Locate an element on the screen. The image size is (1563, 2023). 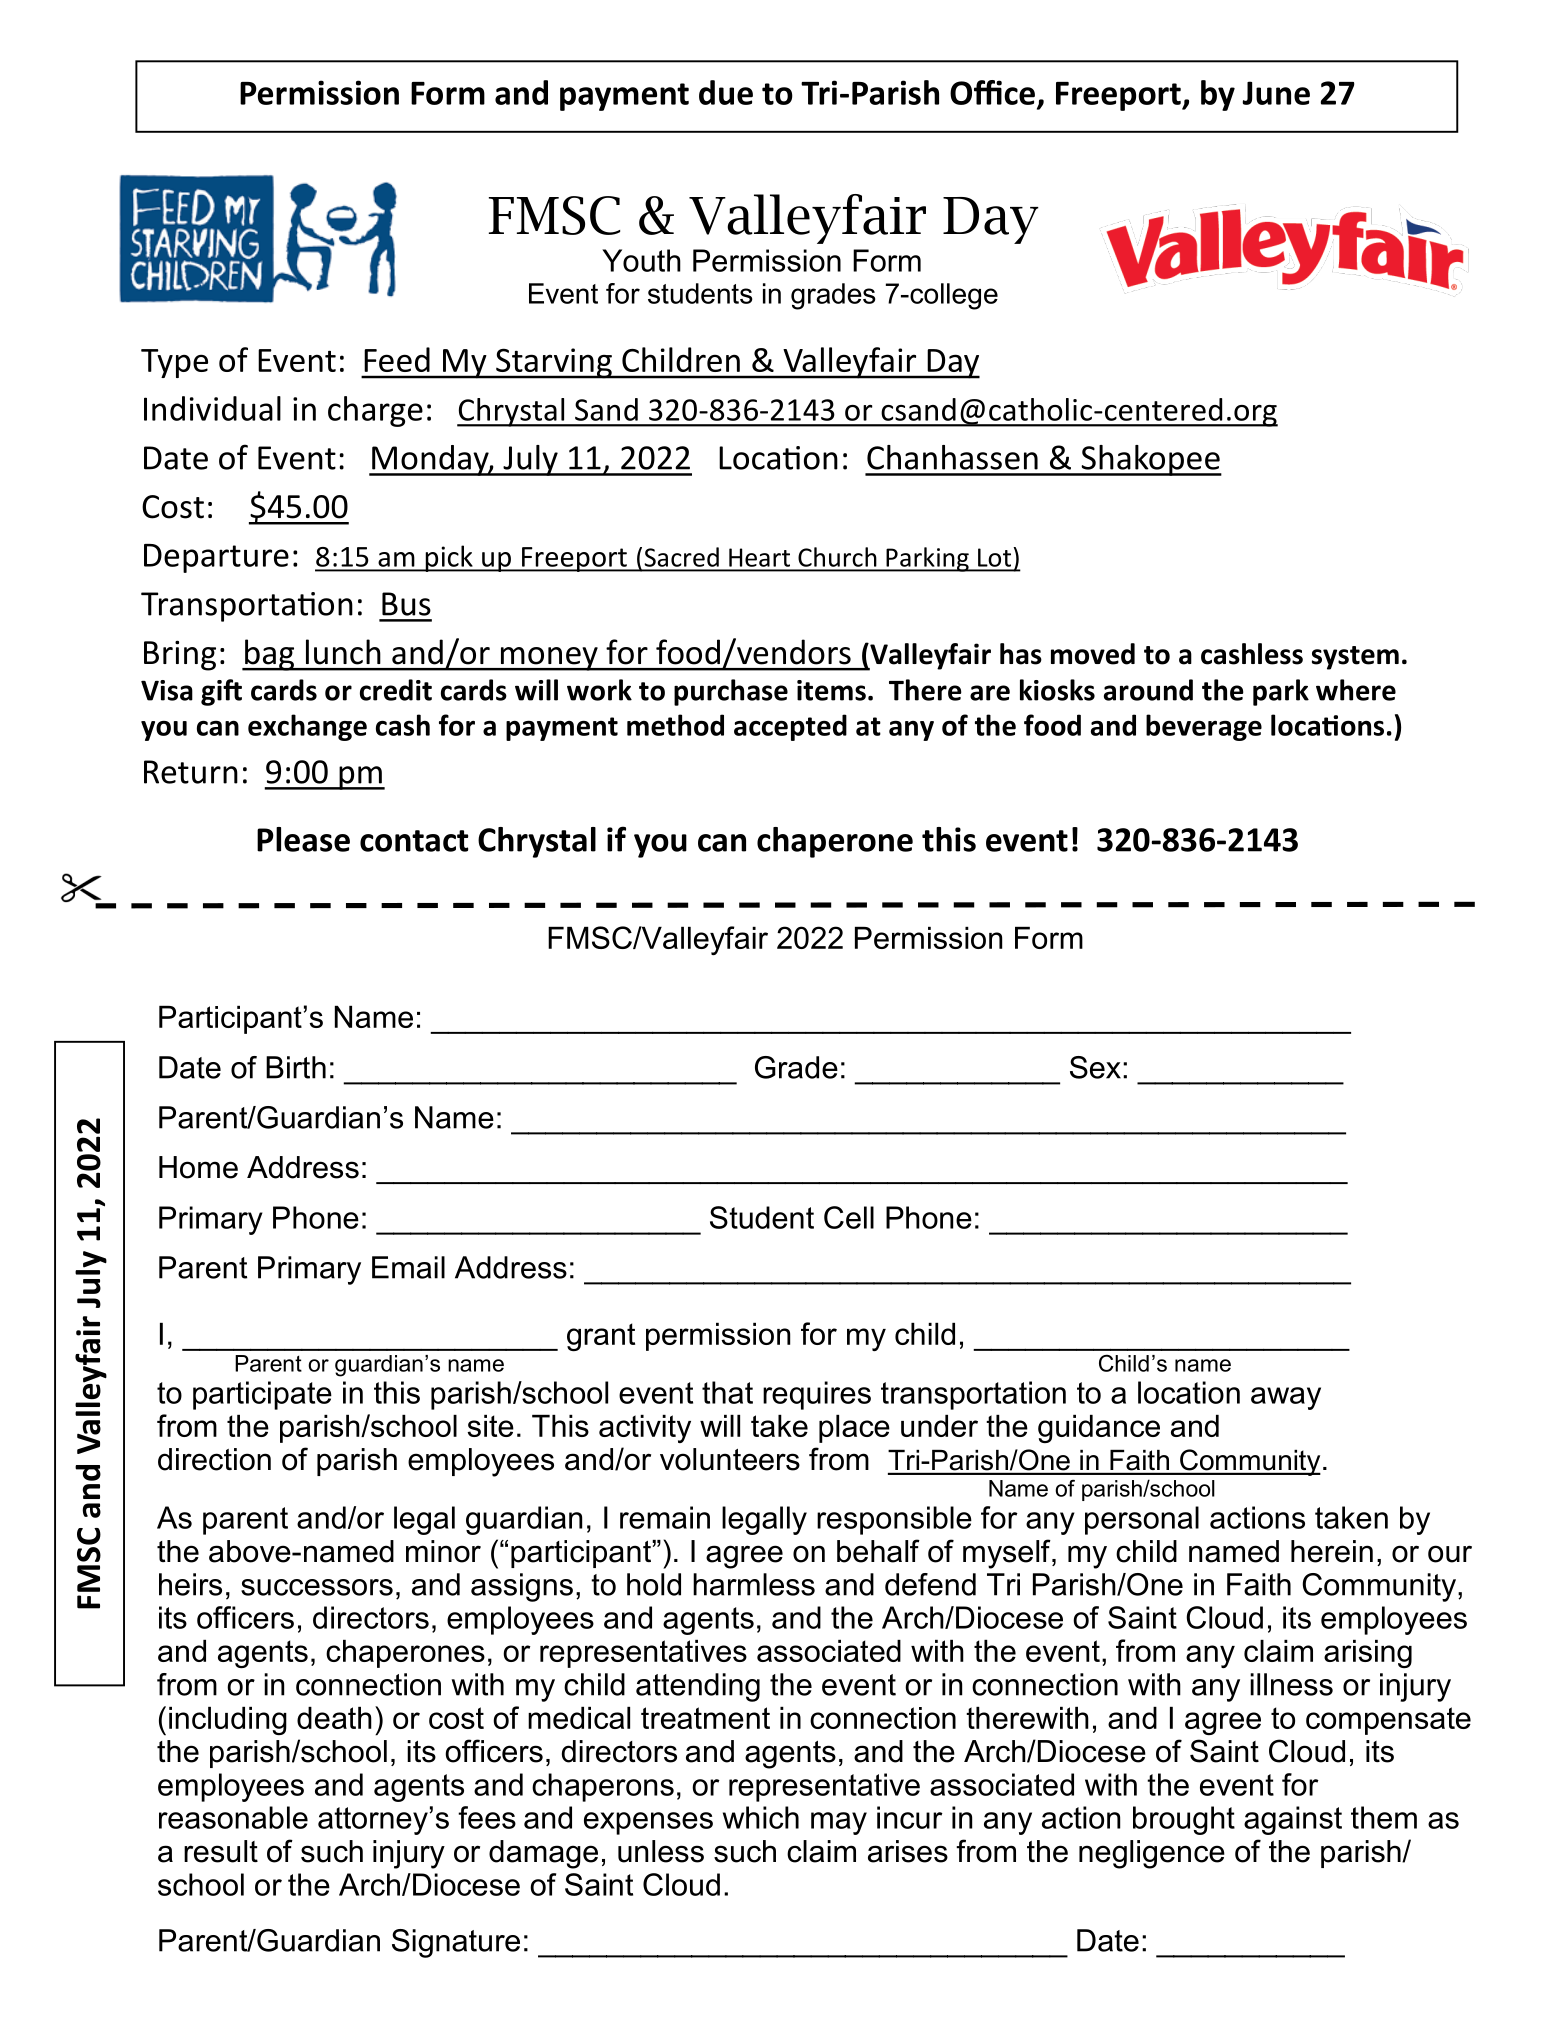
where is located at coordinates (1356, 690).
